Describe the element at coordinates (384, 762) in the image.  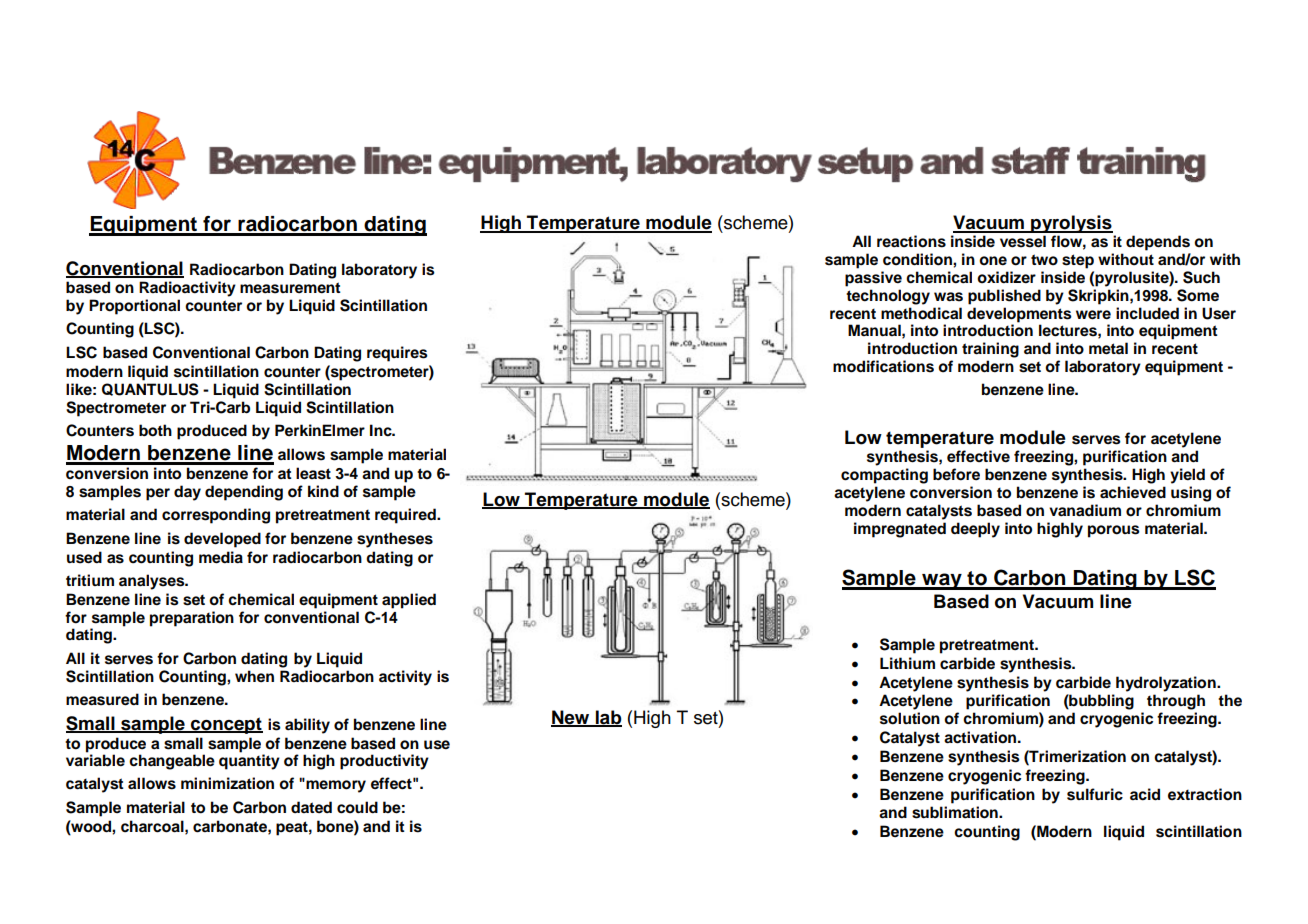
I see `productivity` at that location.
